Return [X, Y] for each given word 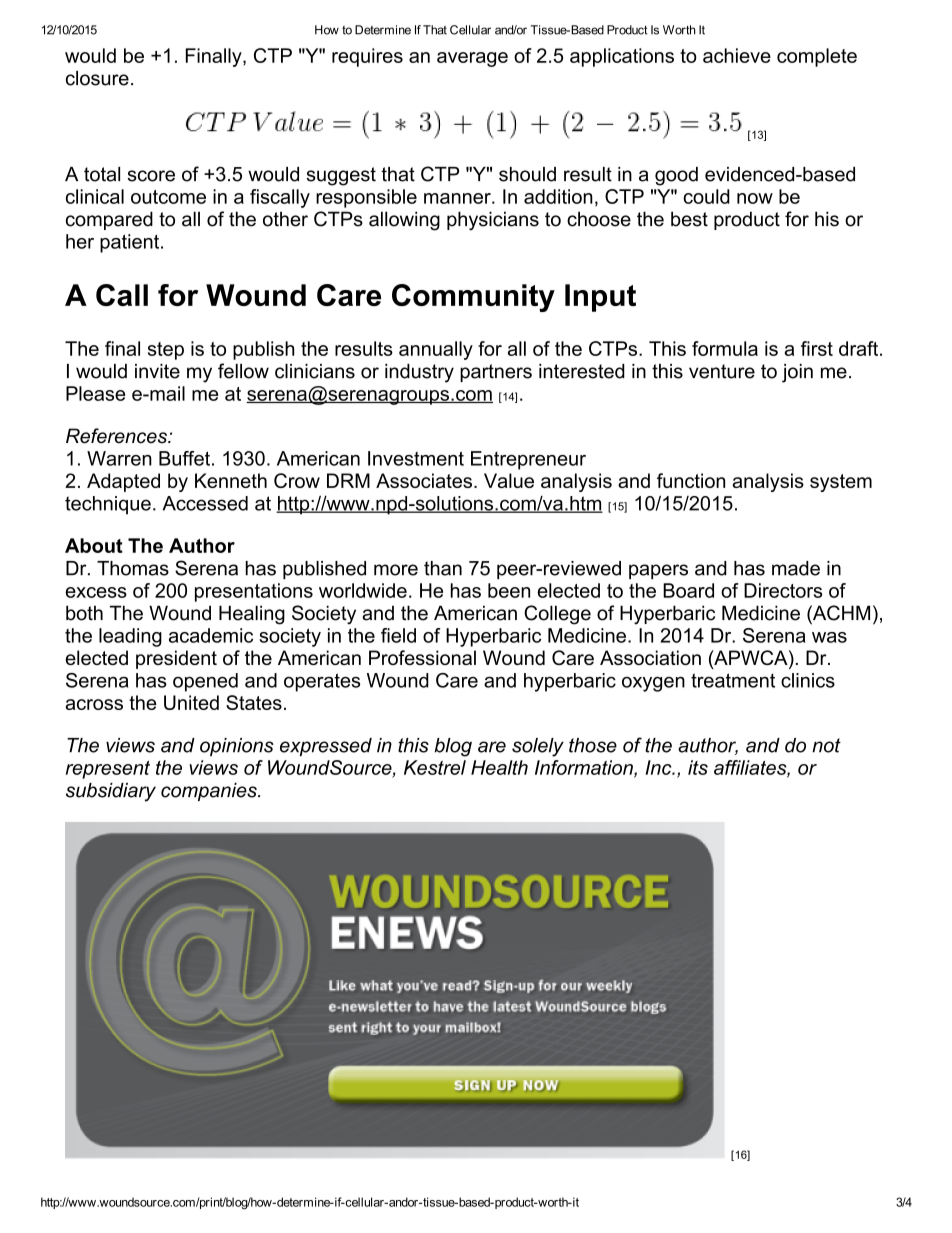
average [472, 59]
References [117, 436]
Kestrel [435, 767]
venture [722, 371]
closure [97, 78]
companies [210, 792]
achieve [737, 55]
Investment [416, 458]
